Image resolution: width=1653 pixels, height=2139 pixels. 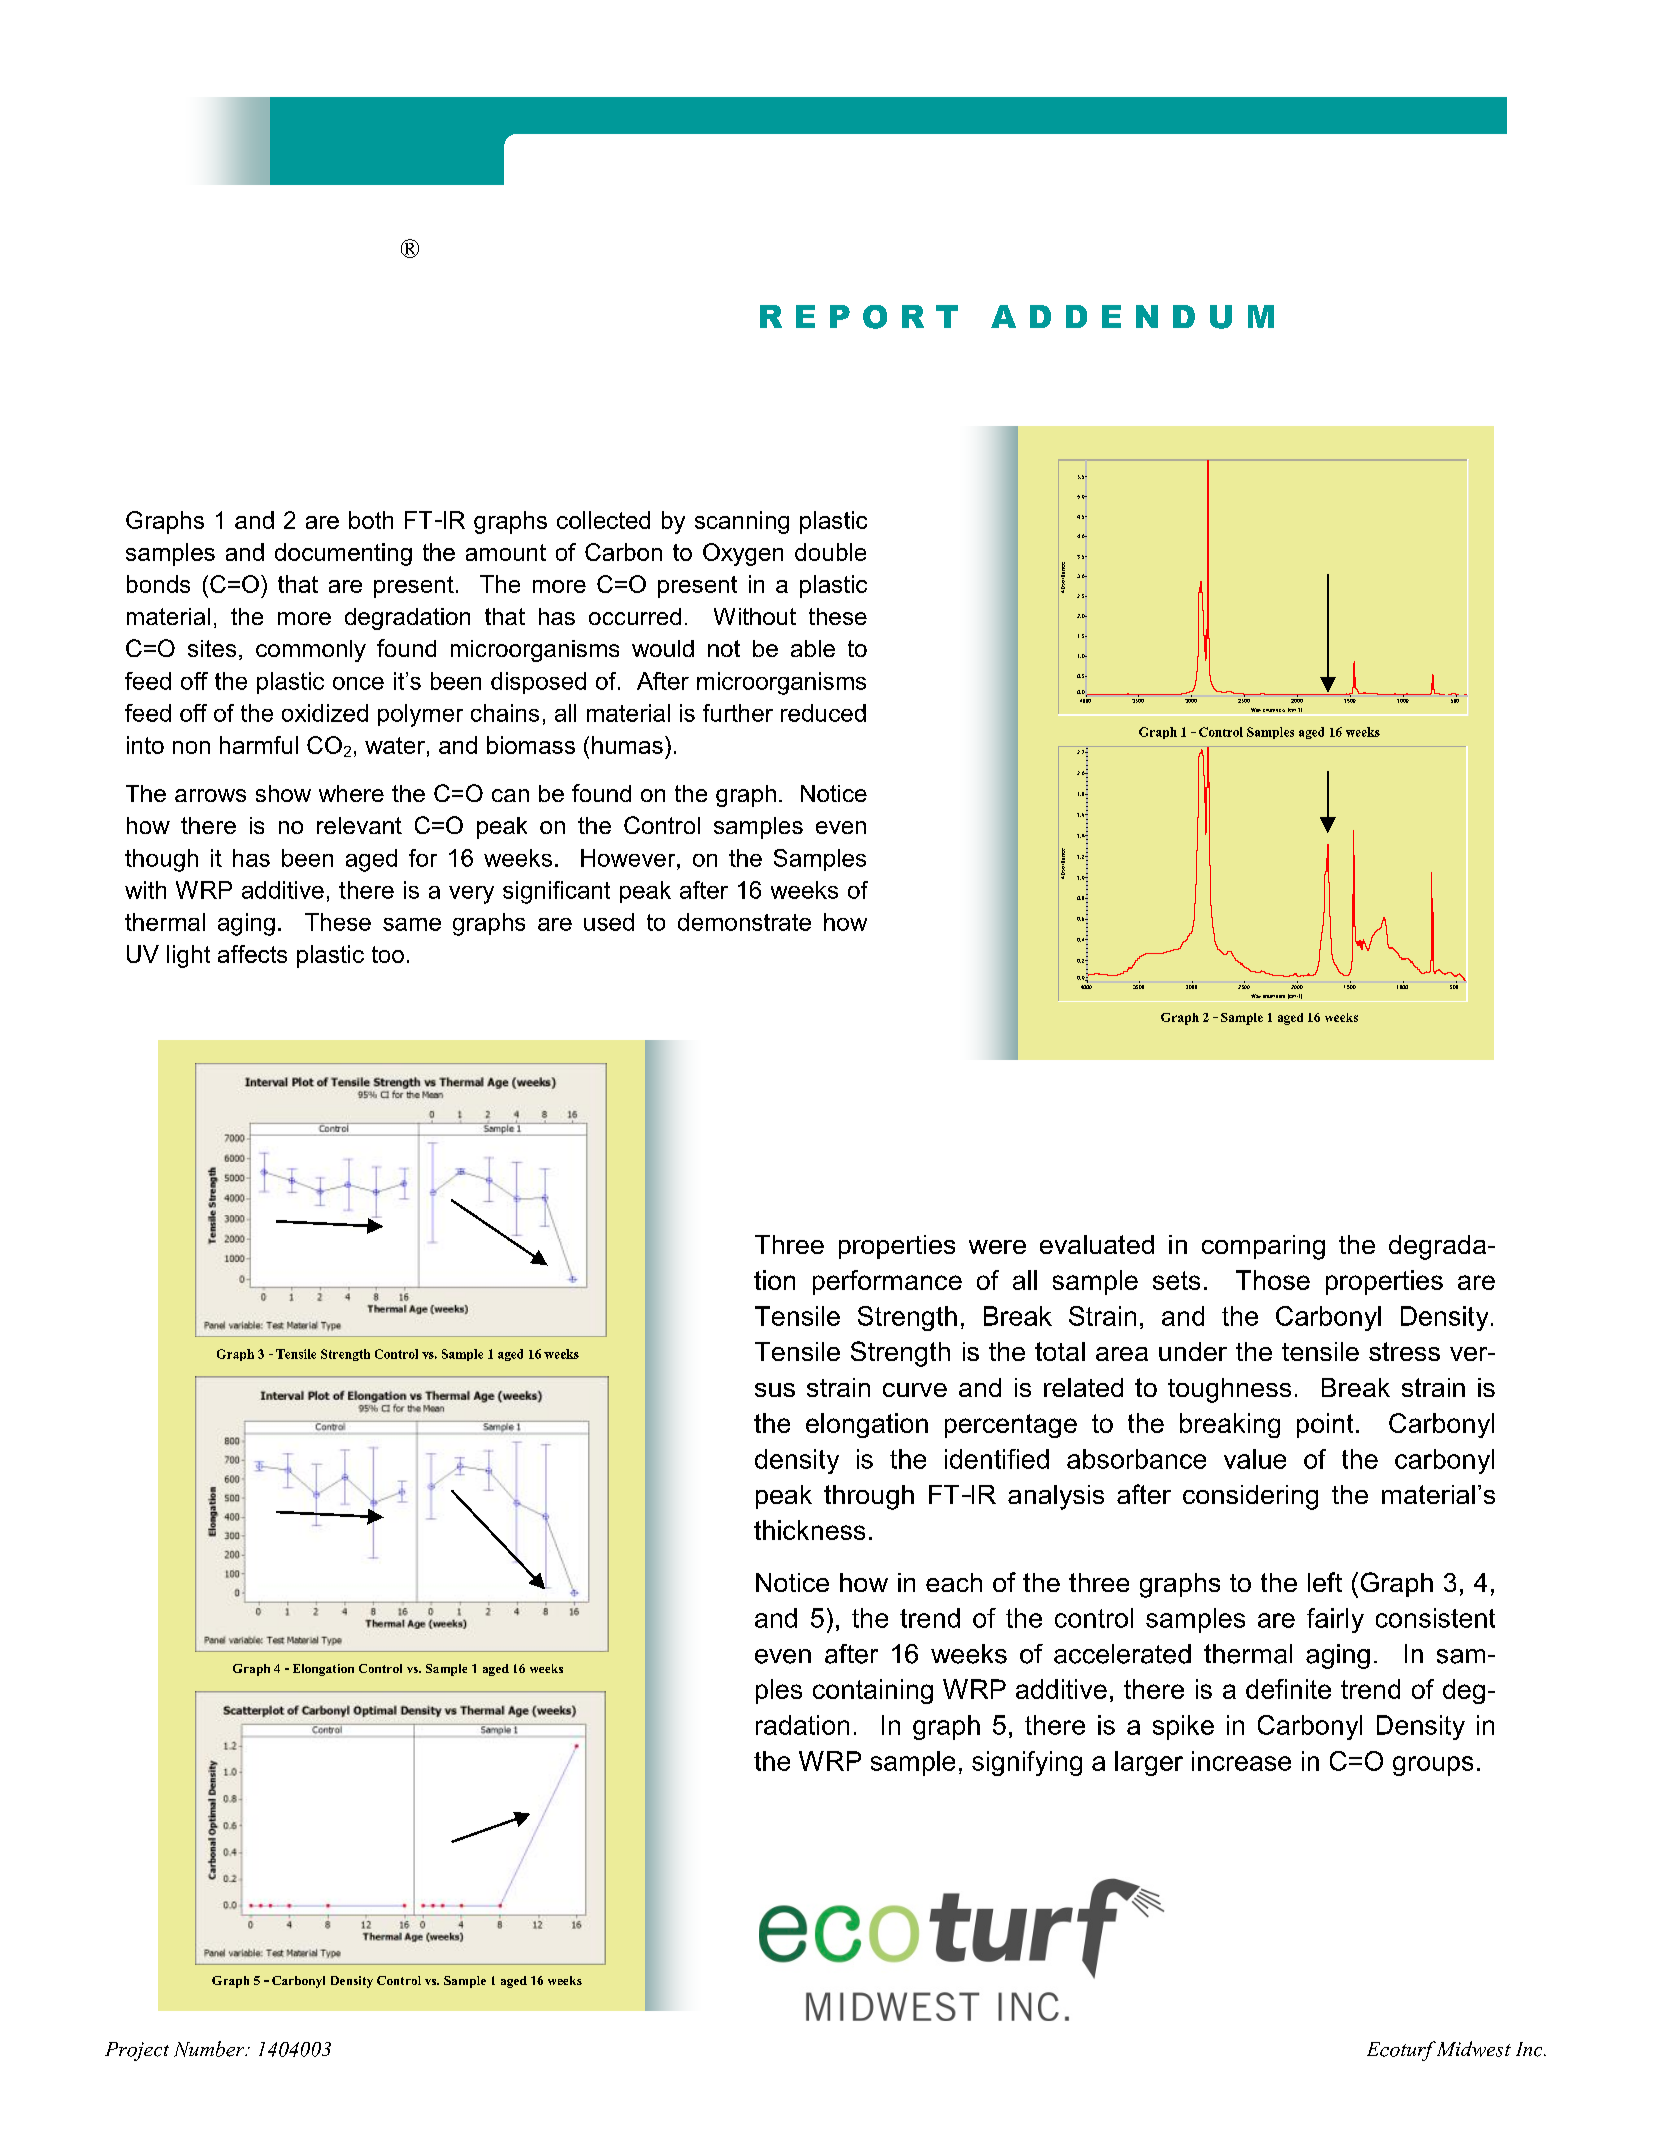 What do you see at coordinates (343, 554) in the document?
I see `documenting` at bounding box center [343, 554].
